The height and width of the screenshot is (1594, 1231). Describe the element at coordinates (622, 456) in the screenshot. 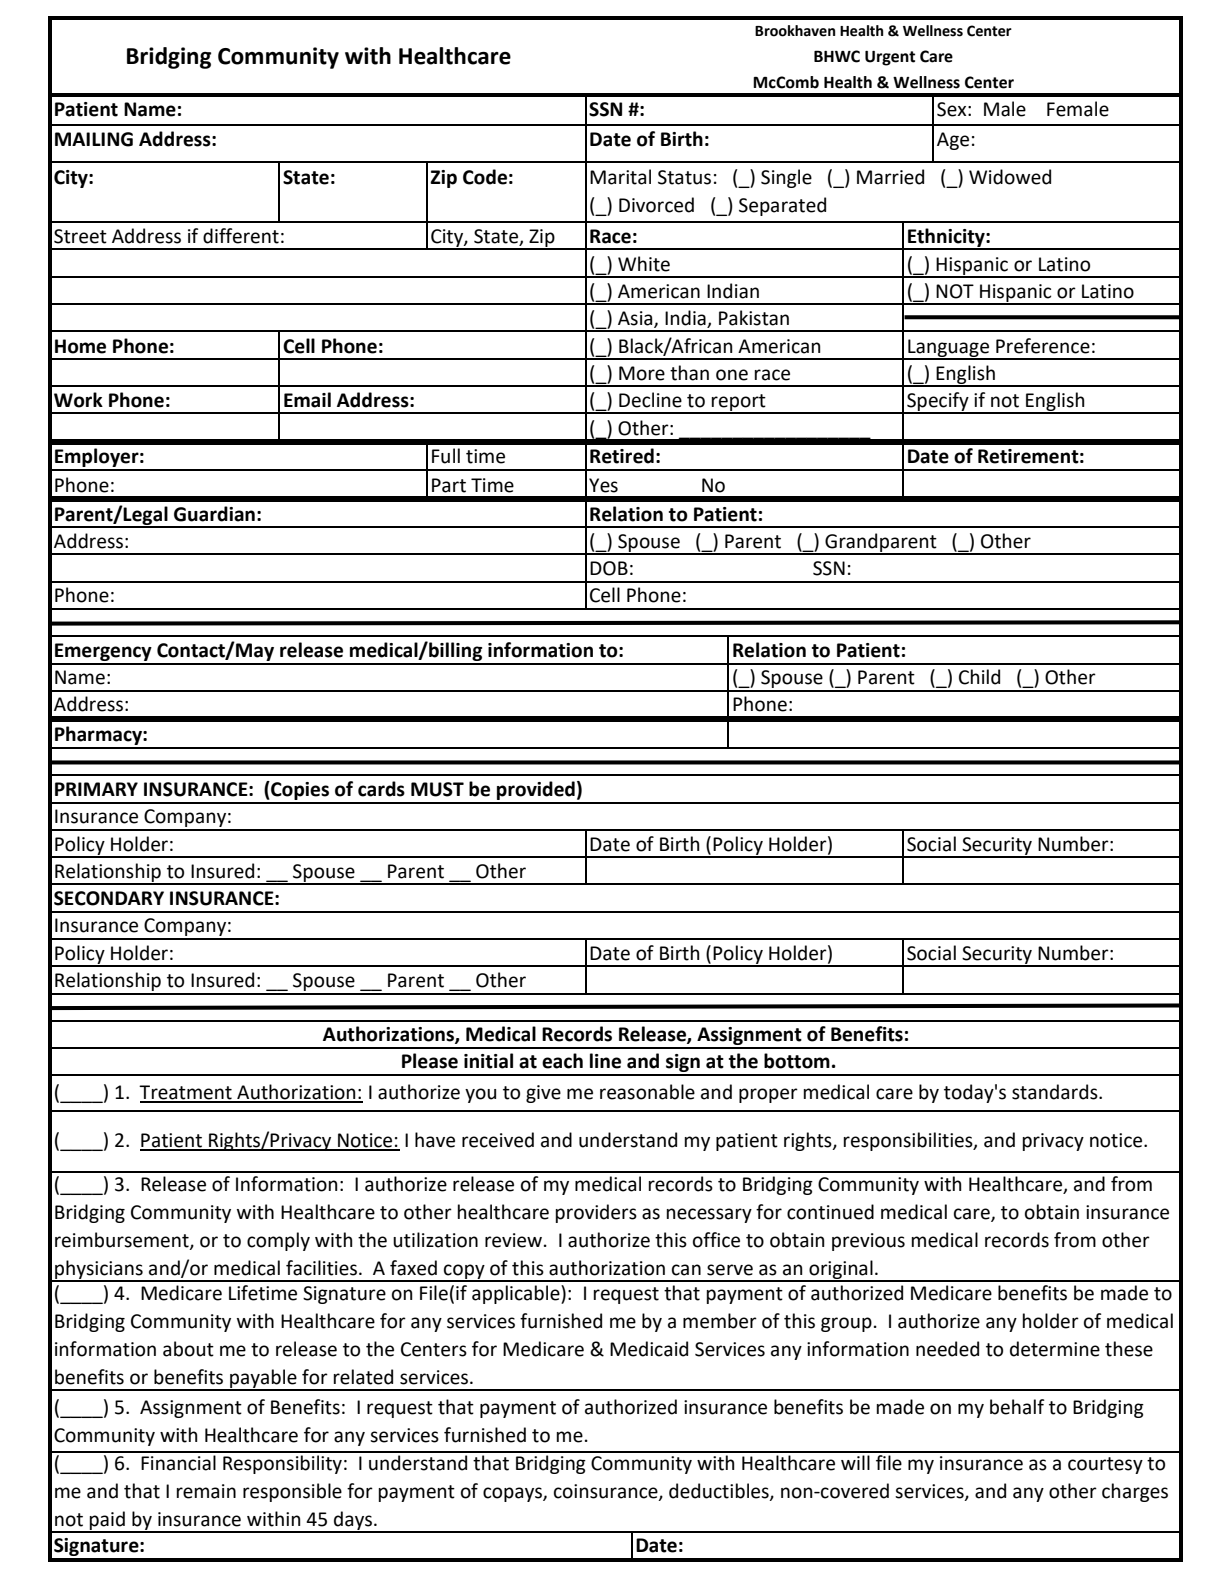

I see `Retired` at that location.
